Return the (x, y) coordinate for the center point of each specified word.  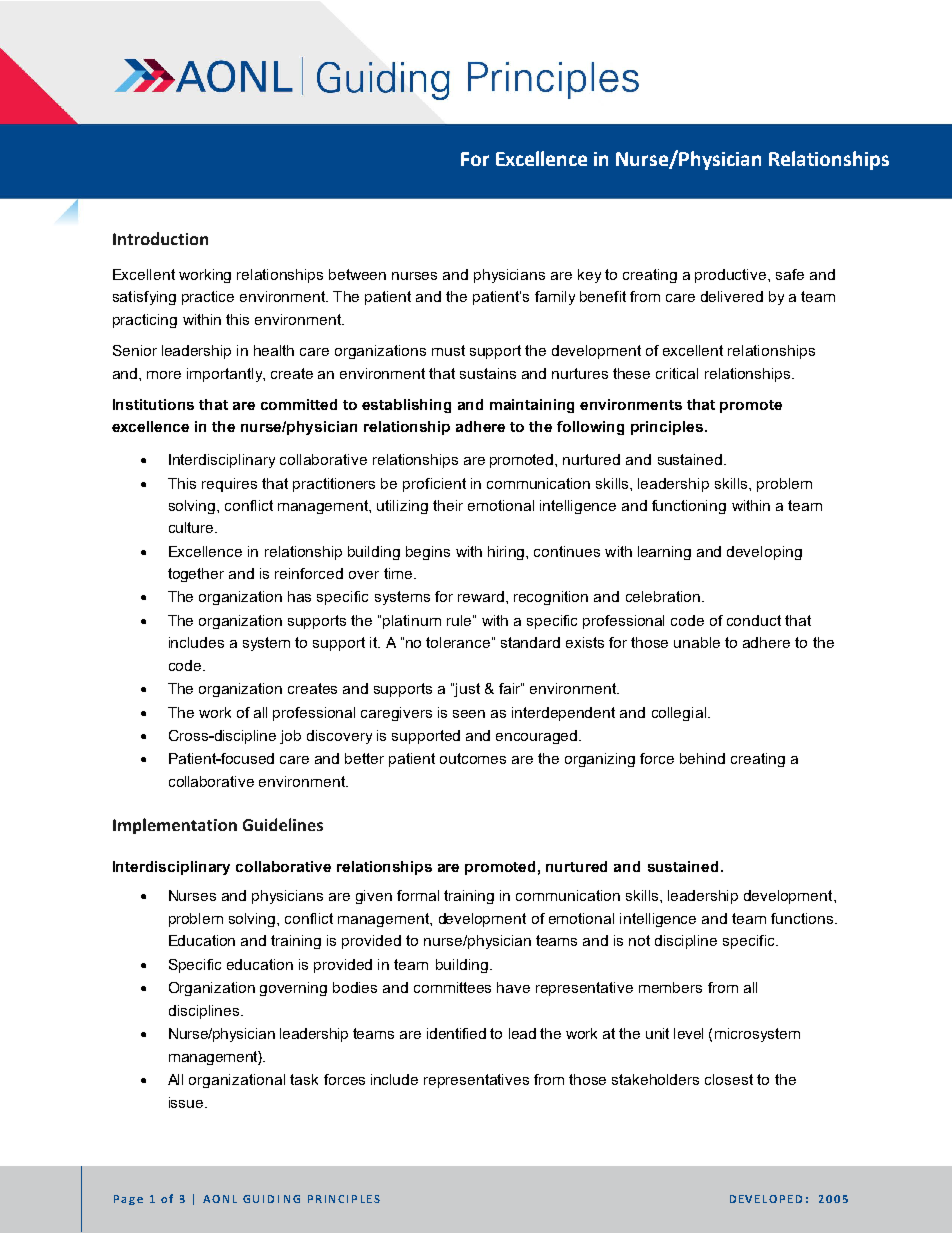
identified (456, 1033)
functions (803, 918)
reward (481, 596)
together (196, 575)
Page (128, 1200)
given (374, 897)
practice (208, 298)
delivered (732, 296)
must (448, 350)
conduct (754, 620)
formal (418, 895)
